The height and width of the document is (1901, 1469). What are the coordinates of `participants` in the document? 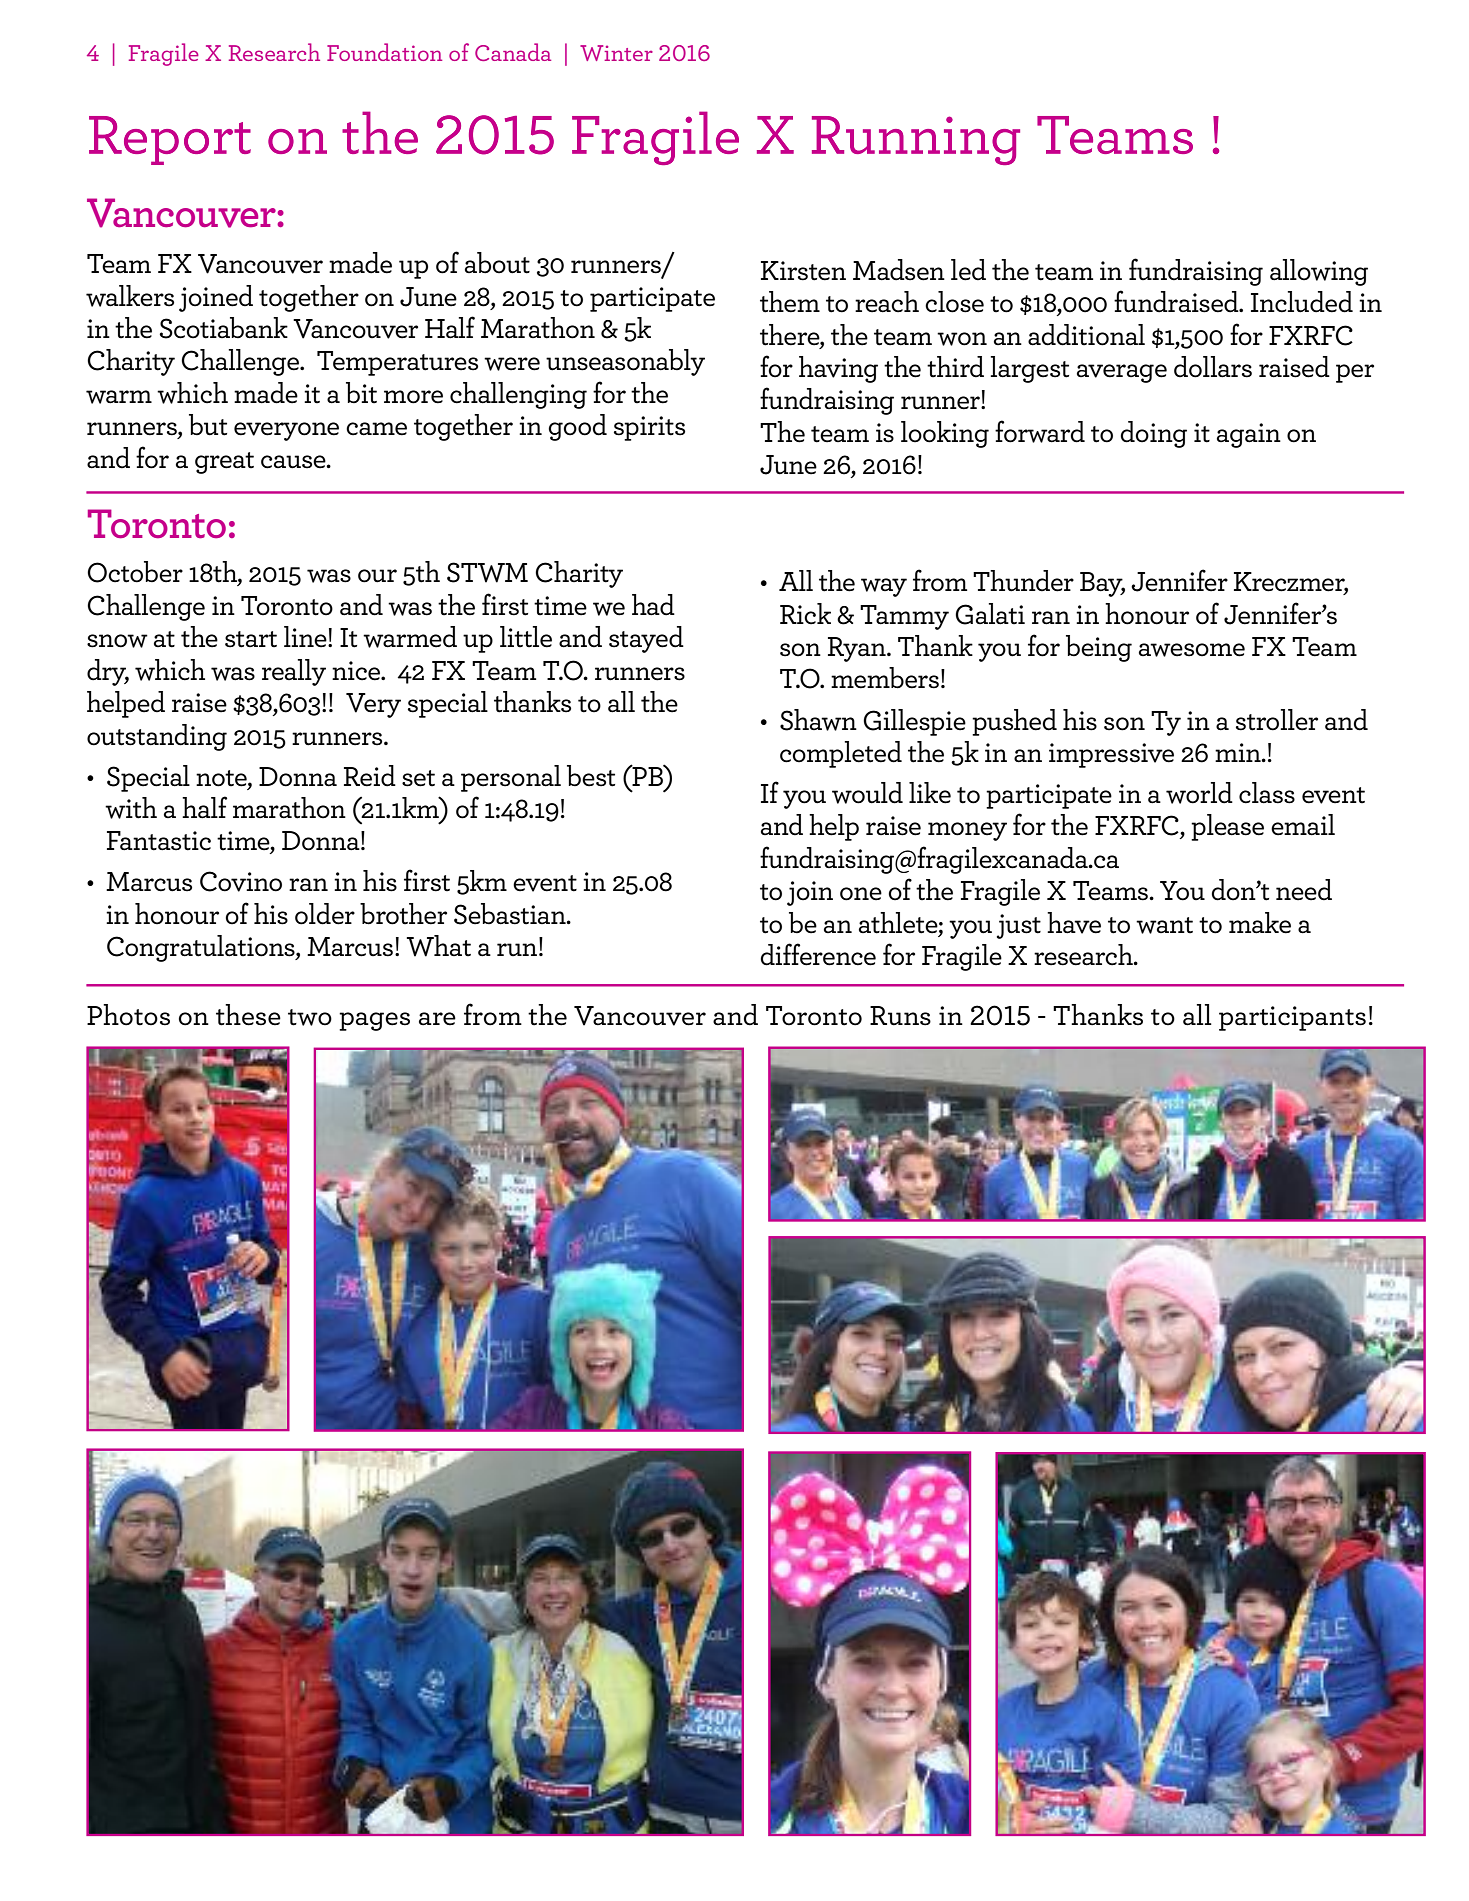 It's located at (1292, 1018).
